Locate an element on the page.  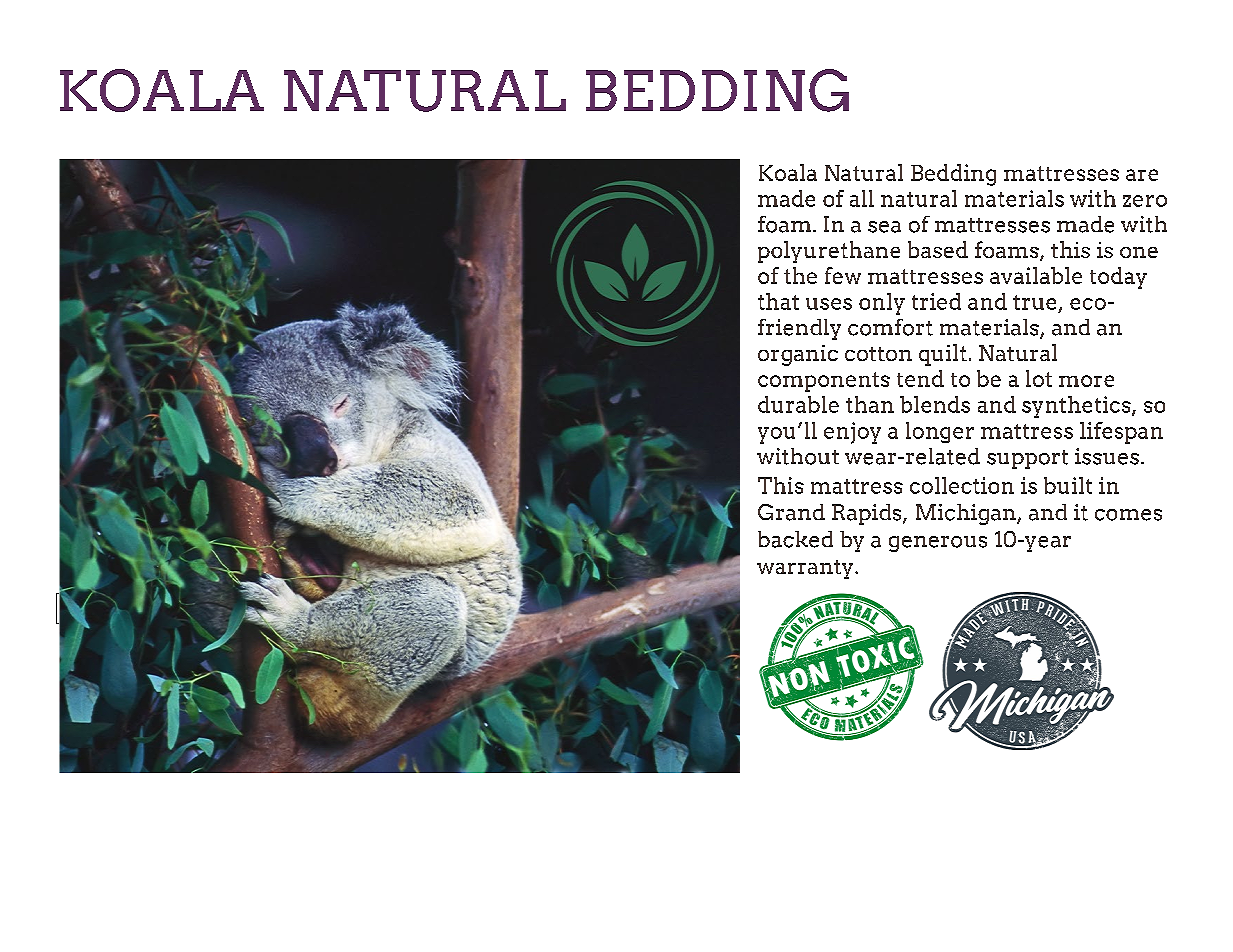
sea is located at coordinates (884, 227).
